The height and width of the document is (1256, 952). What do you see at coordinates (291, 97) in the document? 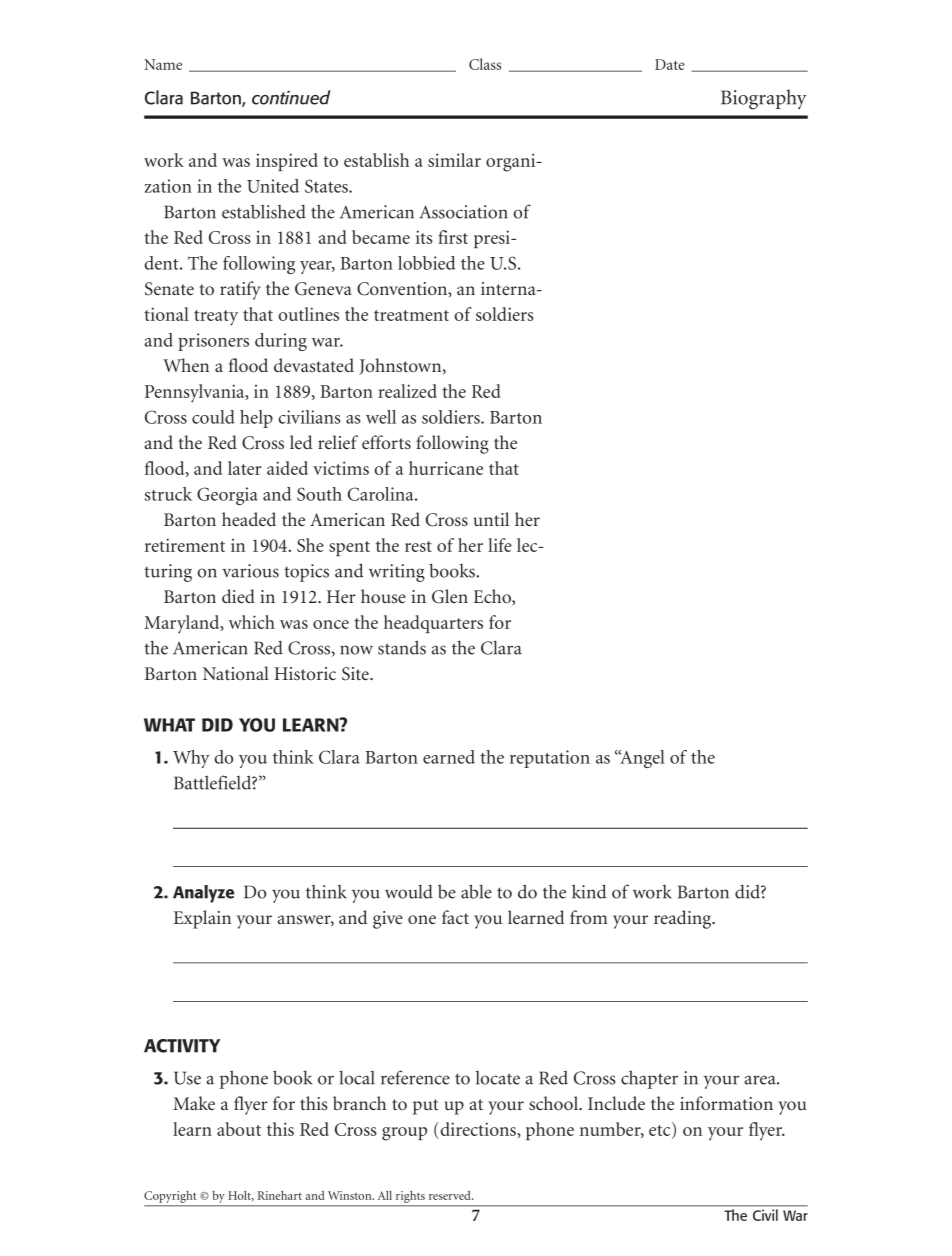
I see `continued` at bounding box center [291, 97].
